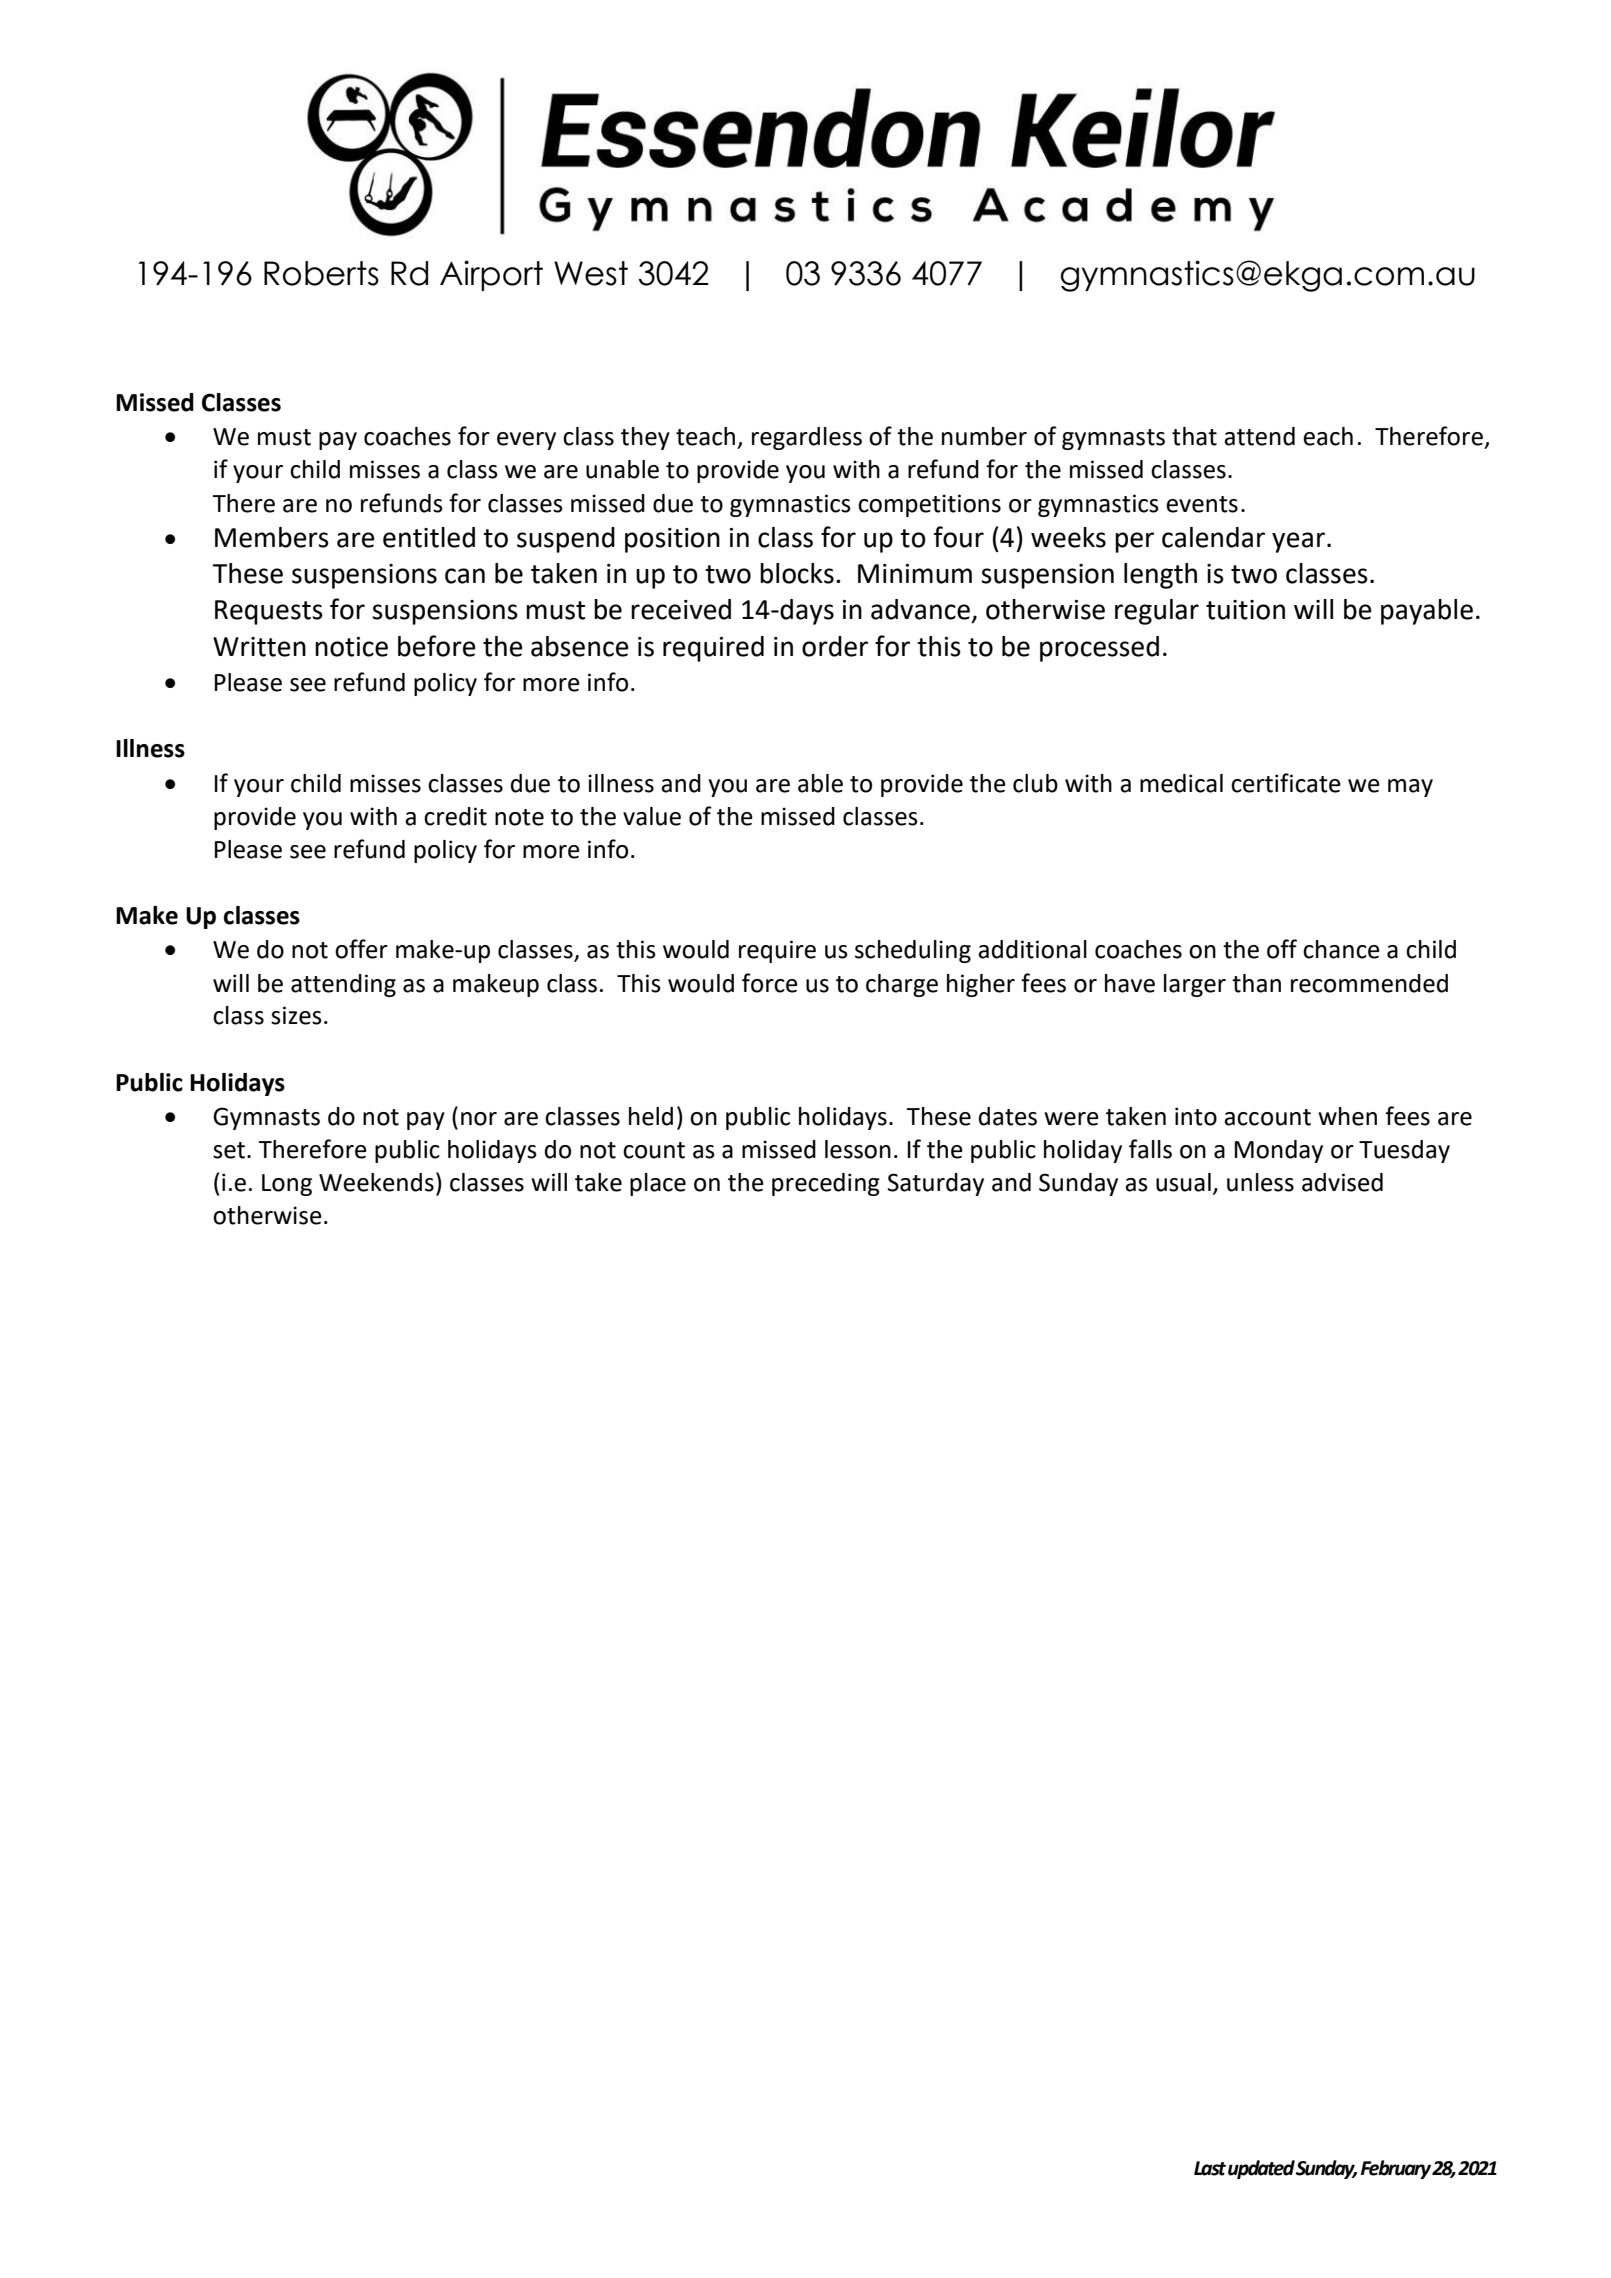 This document has width=1611, height=2278. Describe the element at coordinates (287, 1185) in the document. I see `Long` at that location.
